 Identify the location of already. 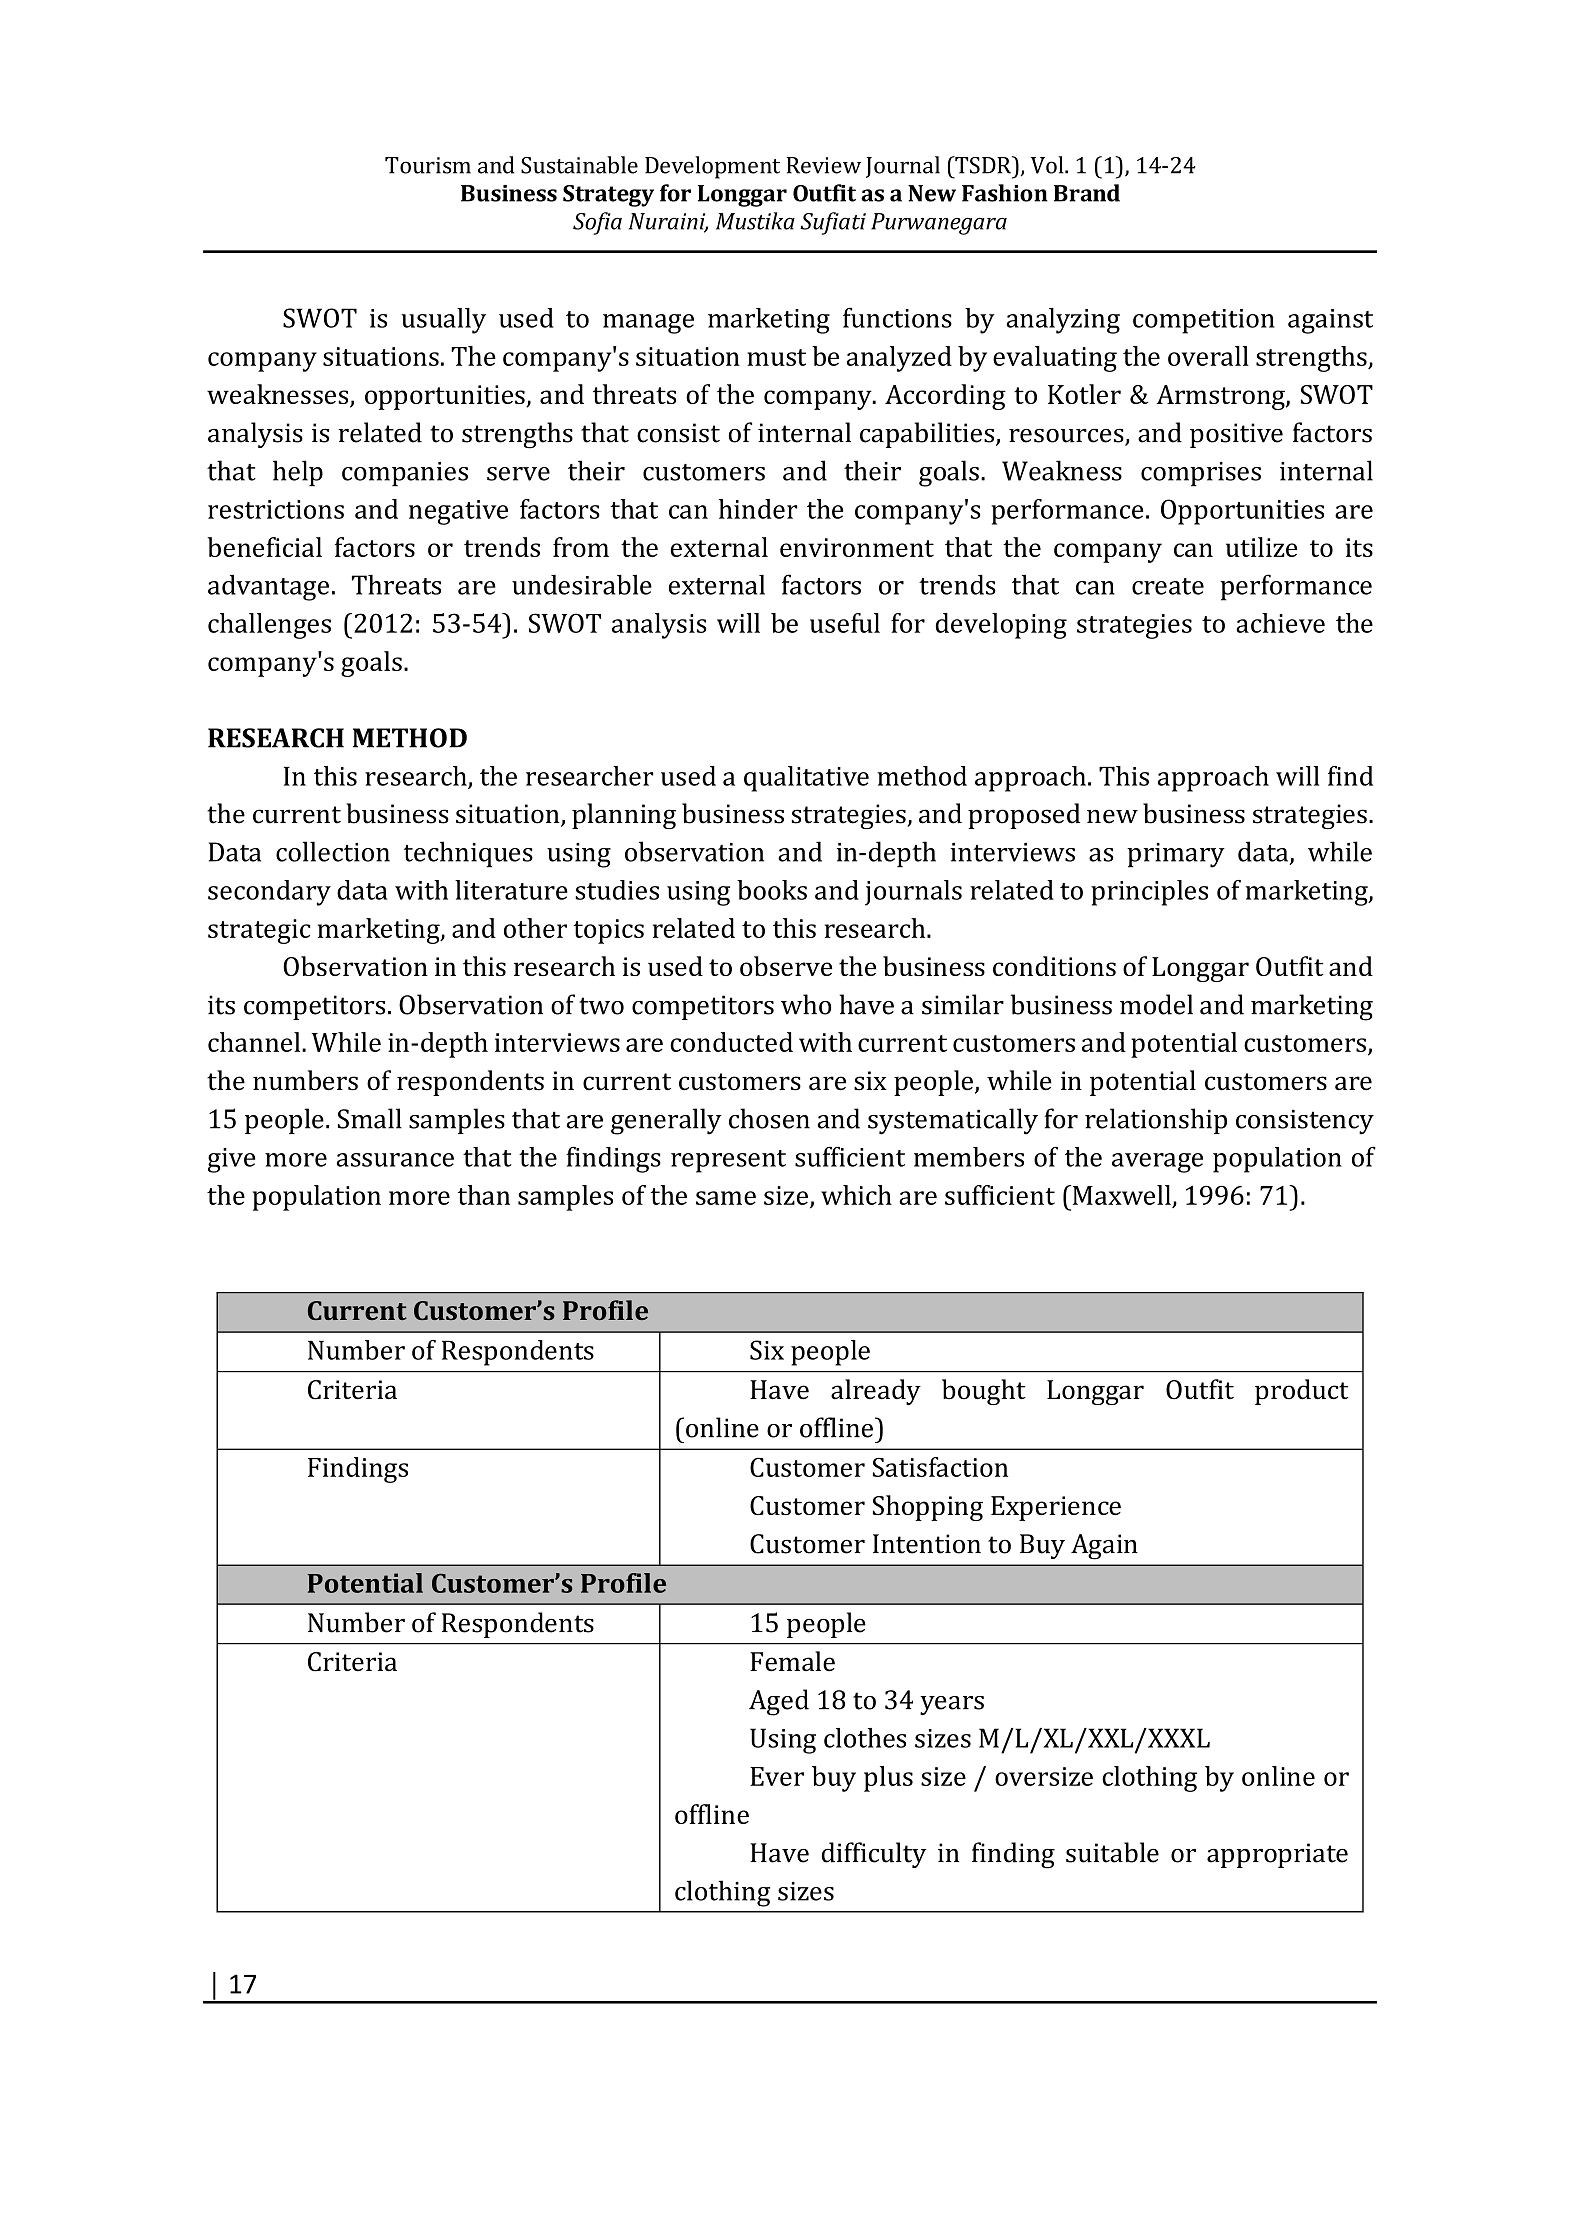
(876, 1392).
